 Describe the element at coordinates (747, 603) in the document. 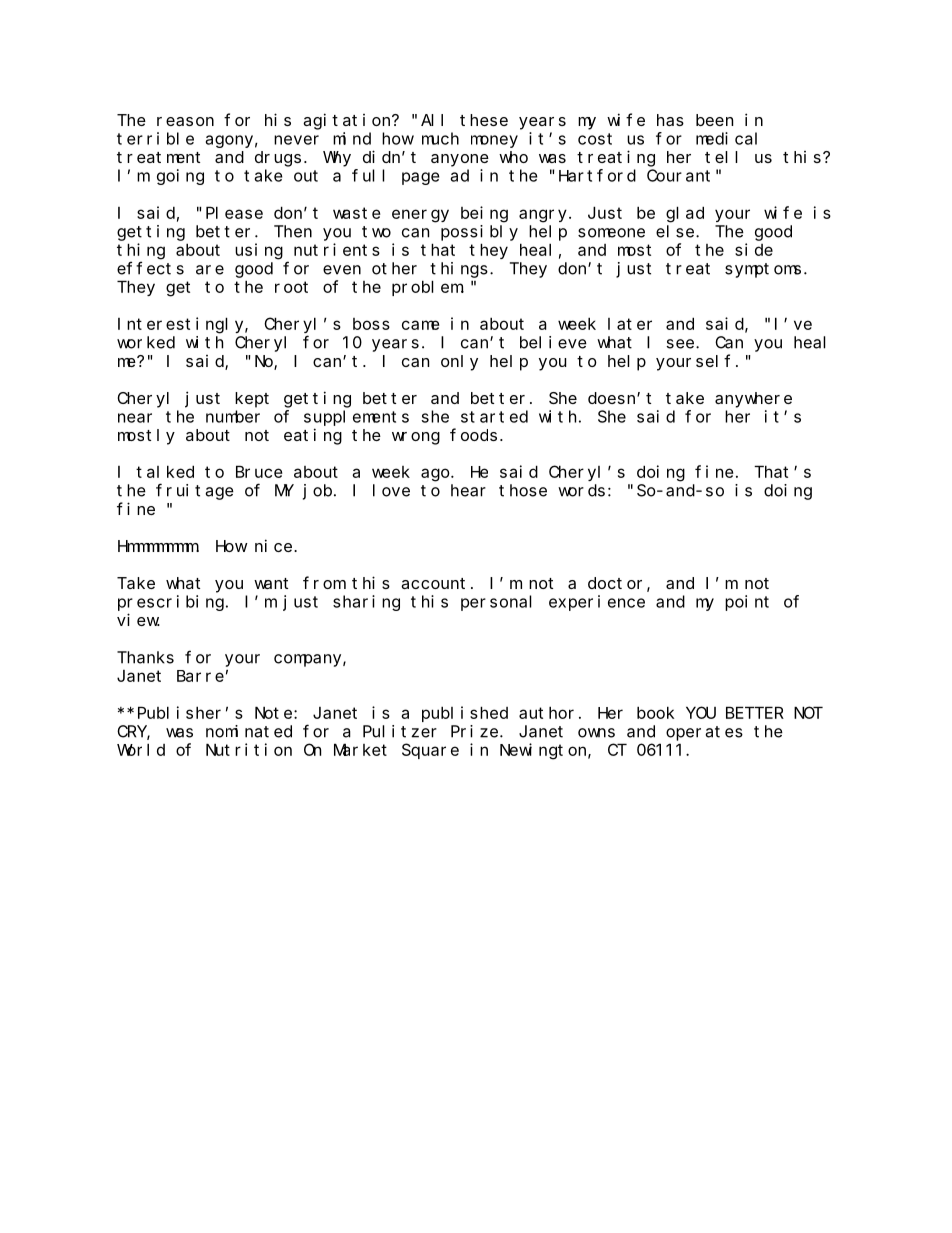

I see `point` at that location.
